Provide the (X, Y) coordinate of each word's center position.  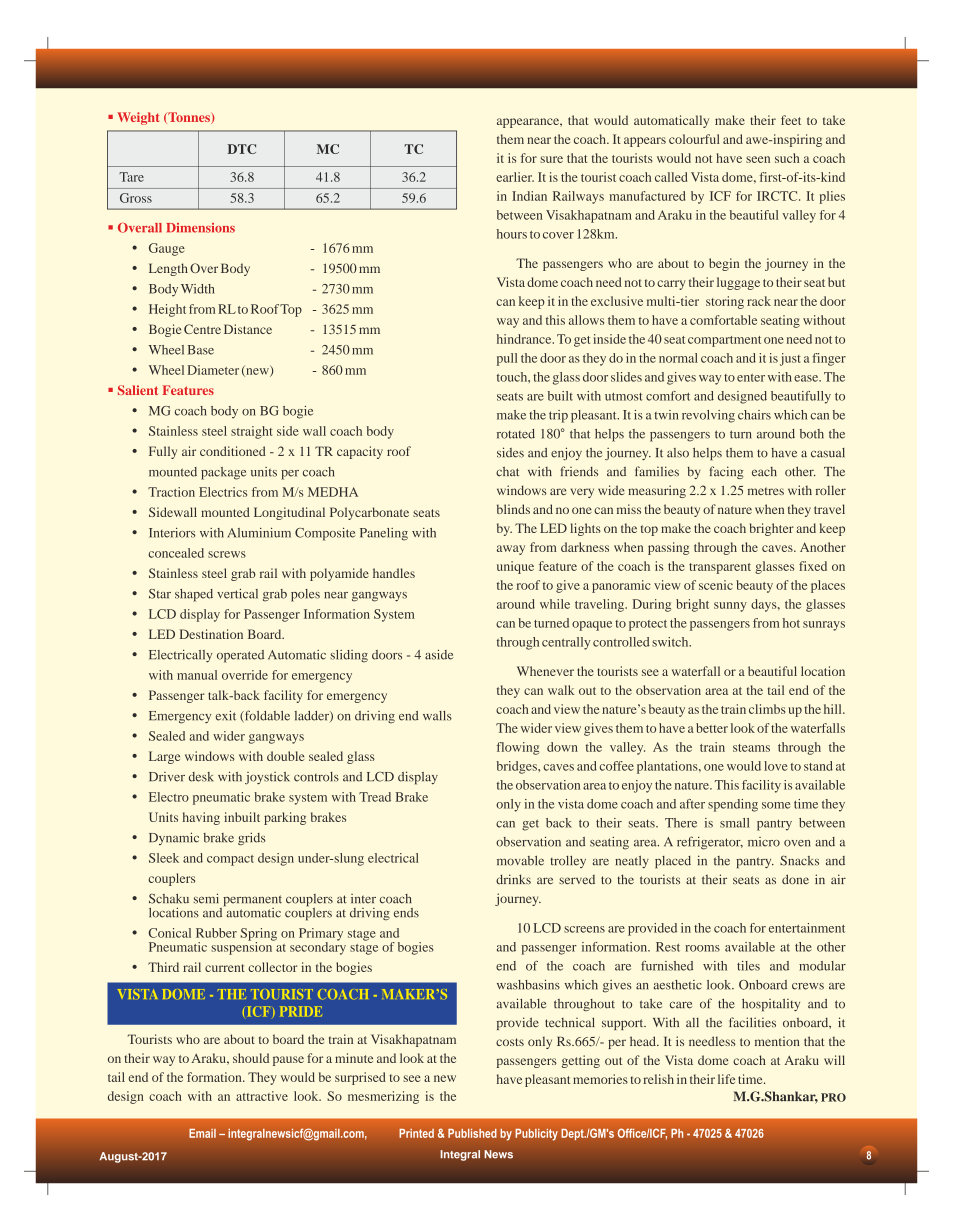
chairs (754, 415)
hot (791, 623)
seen (758, 159)
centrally (566, 643)
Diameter (213, 370)
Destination (211, 634)
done (795, 879)
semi (206, 898)
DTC (242, 149)
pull (507, 359)
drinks (513, 879)
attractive (262, 1096)
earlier (515, 177)
